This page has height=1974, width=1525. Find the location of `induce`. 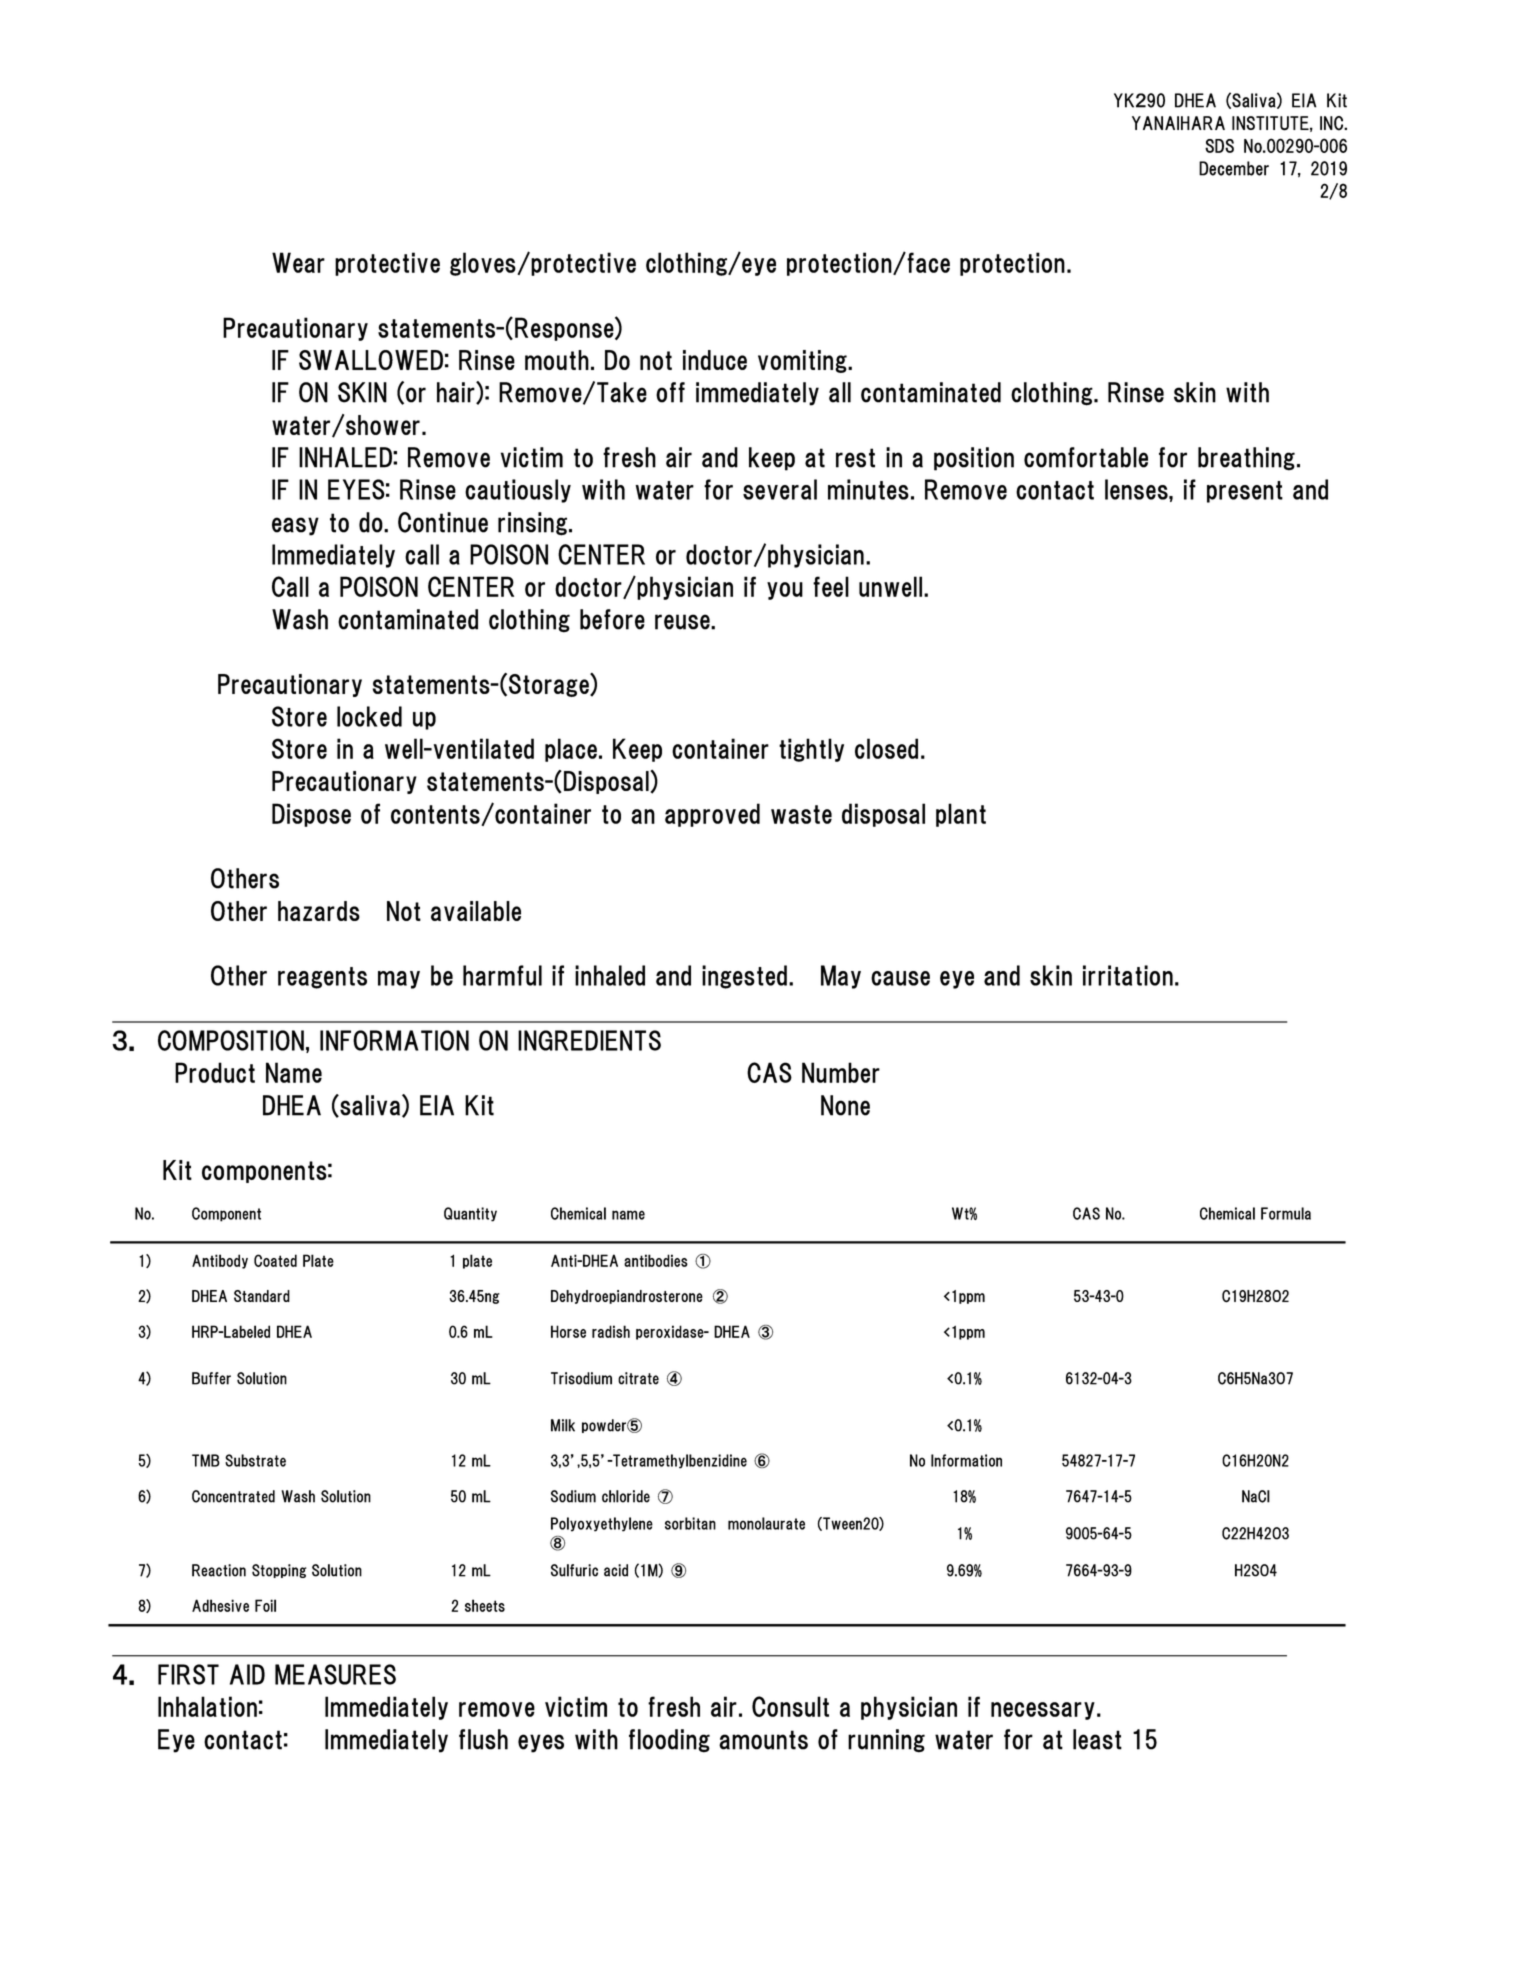

induce is located at coordinates (715, 360).
